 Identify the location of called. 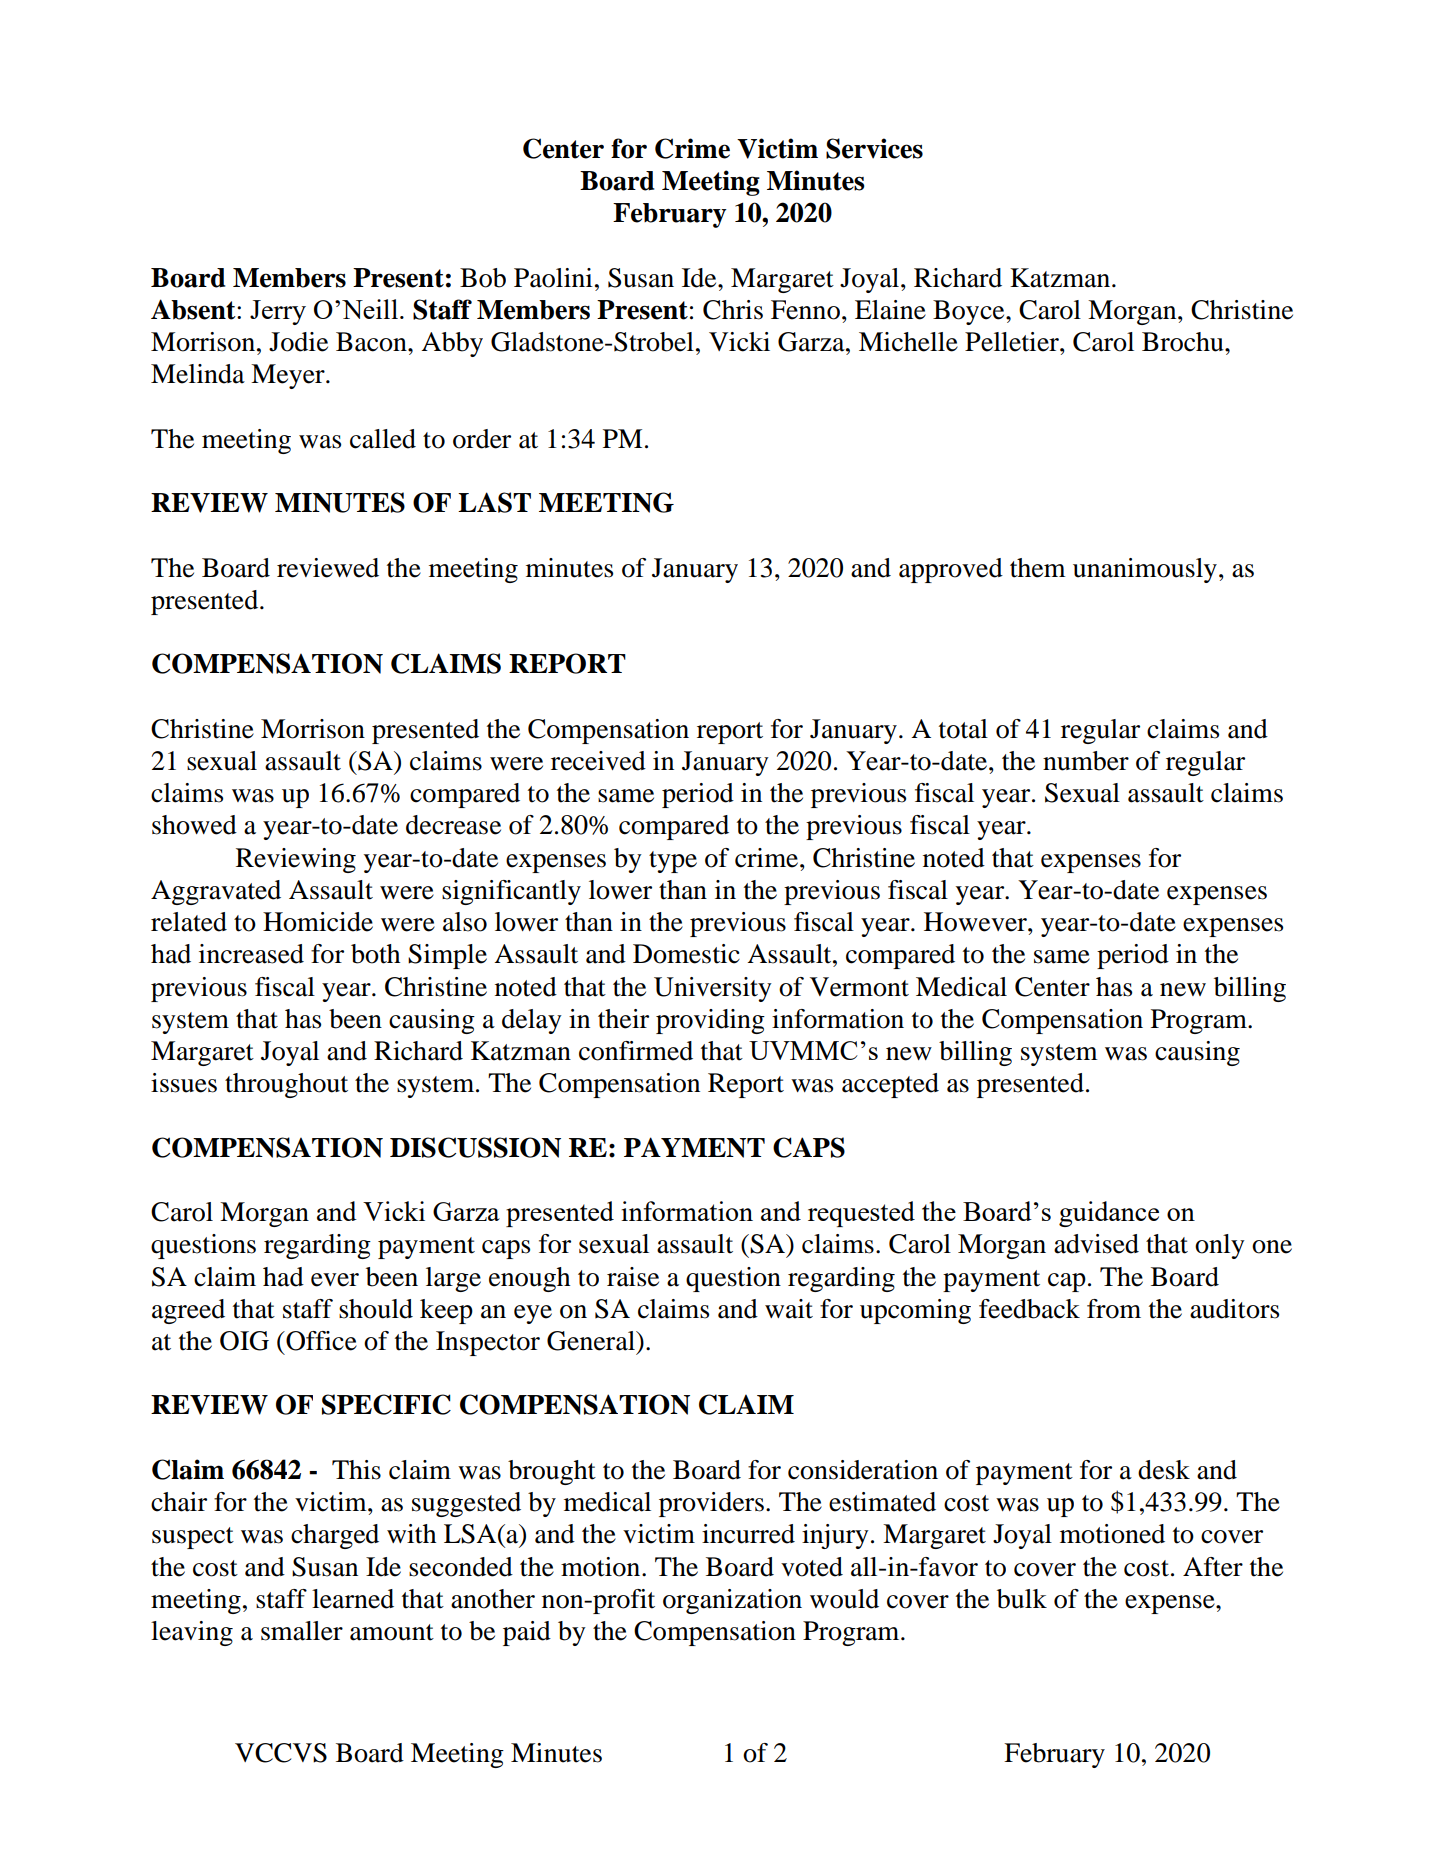
(383, 439).
